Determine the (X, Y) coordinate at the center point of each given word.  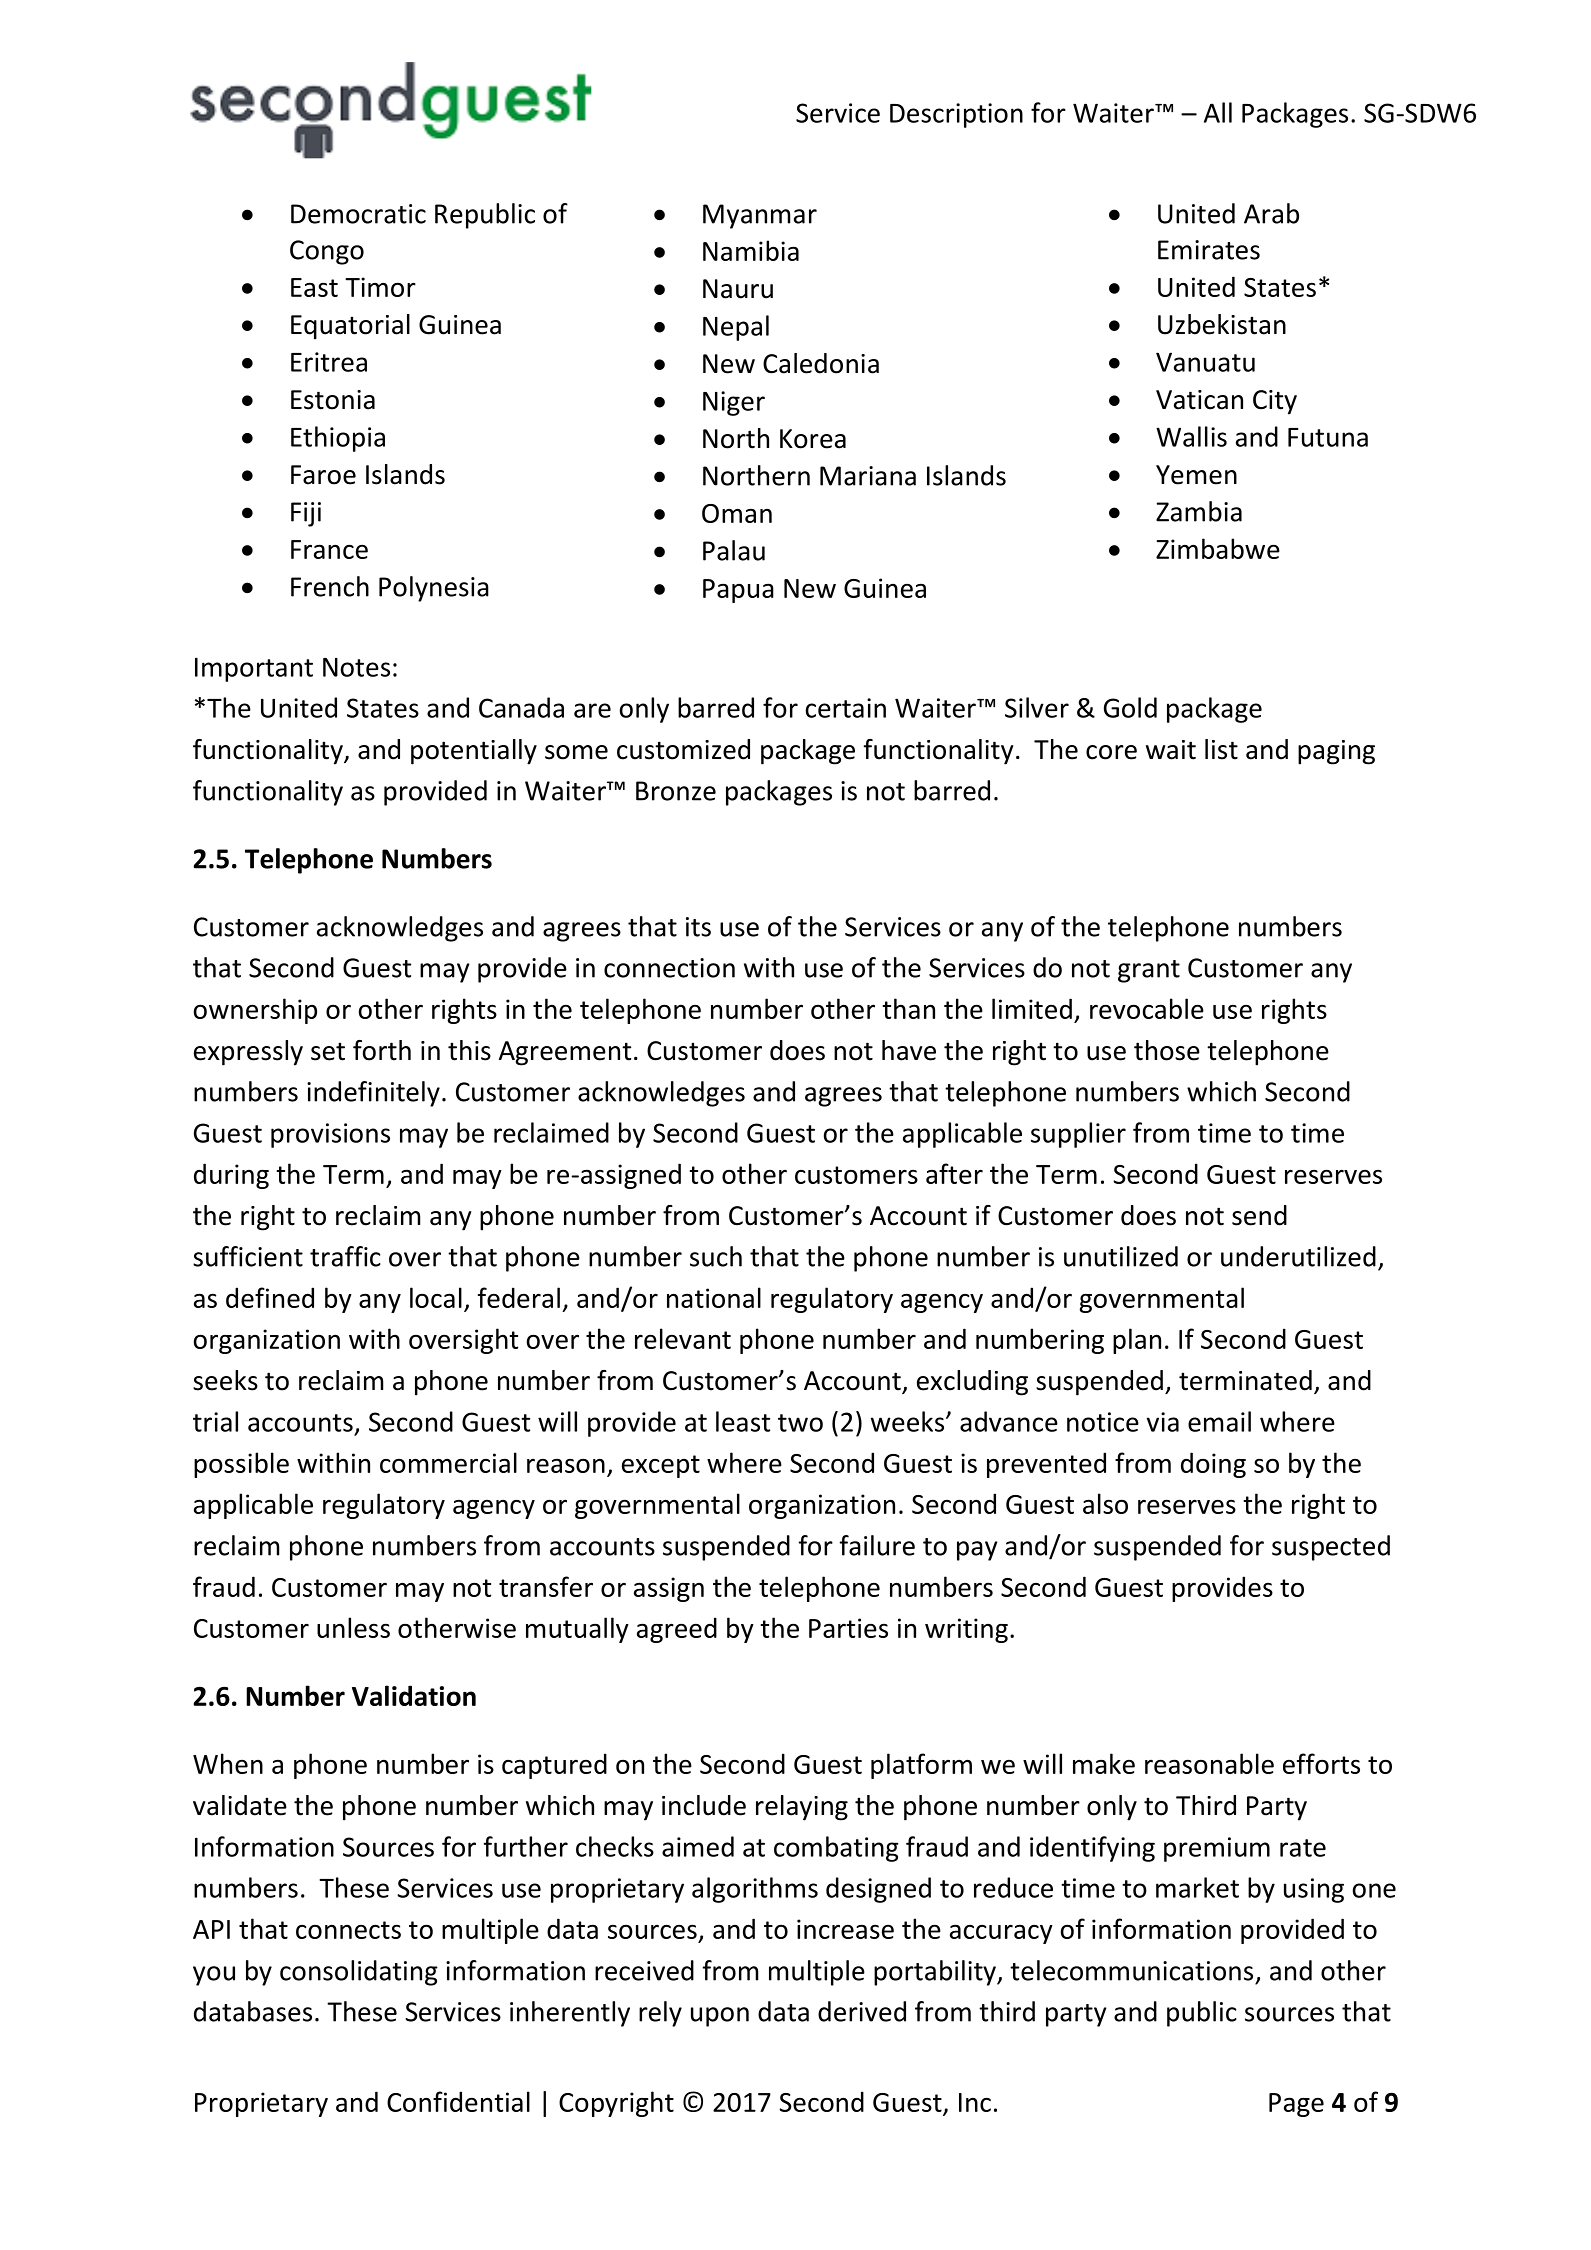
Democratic (358, 214)
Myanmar (760, 216)
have (909, 1050)
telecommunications (1131, 1970)
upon (720, 2017)
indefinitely (373, 1094)
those (1167, 1050)
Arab (1271, 213)
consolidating (359, 1973)
